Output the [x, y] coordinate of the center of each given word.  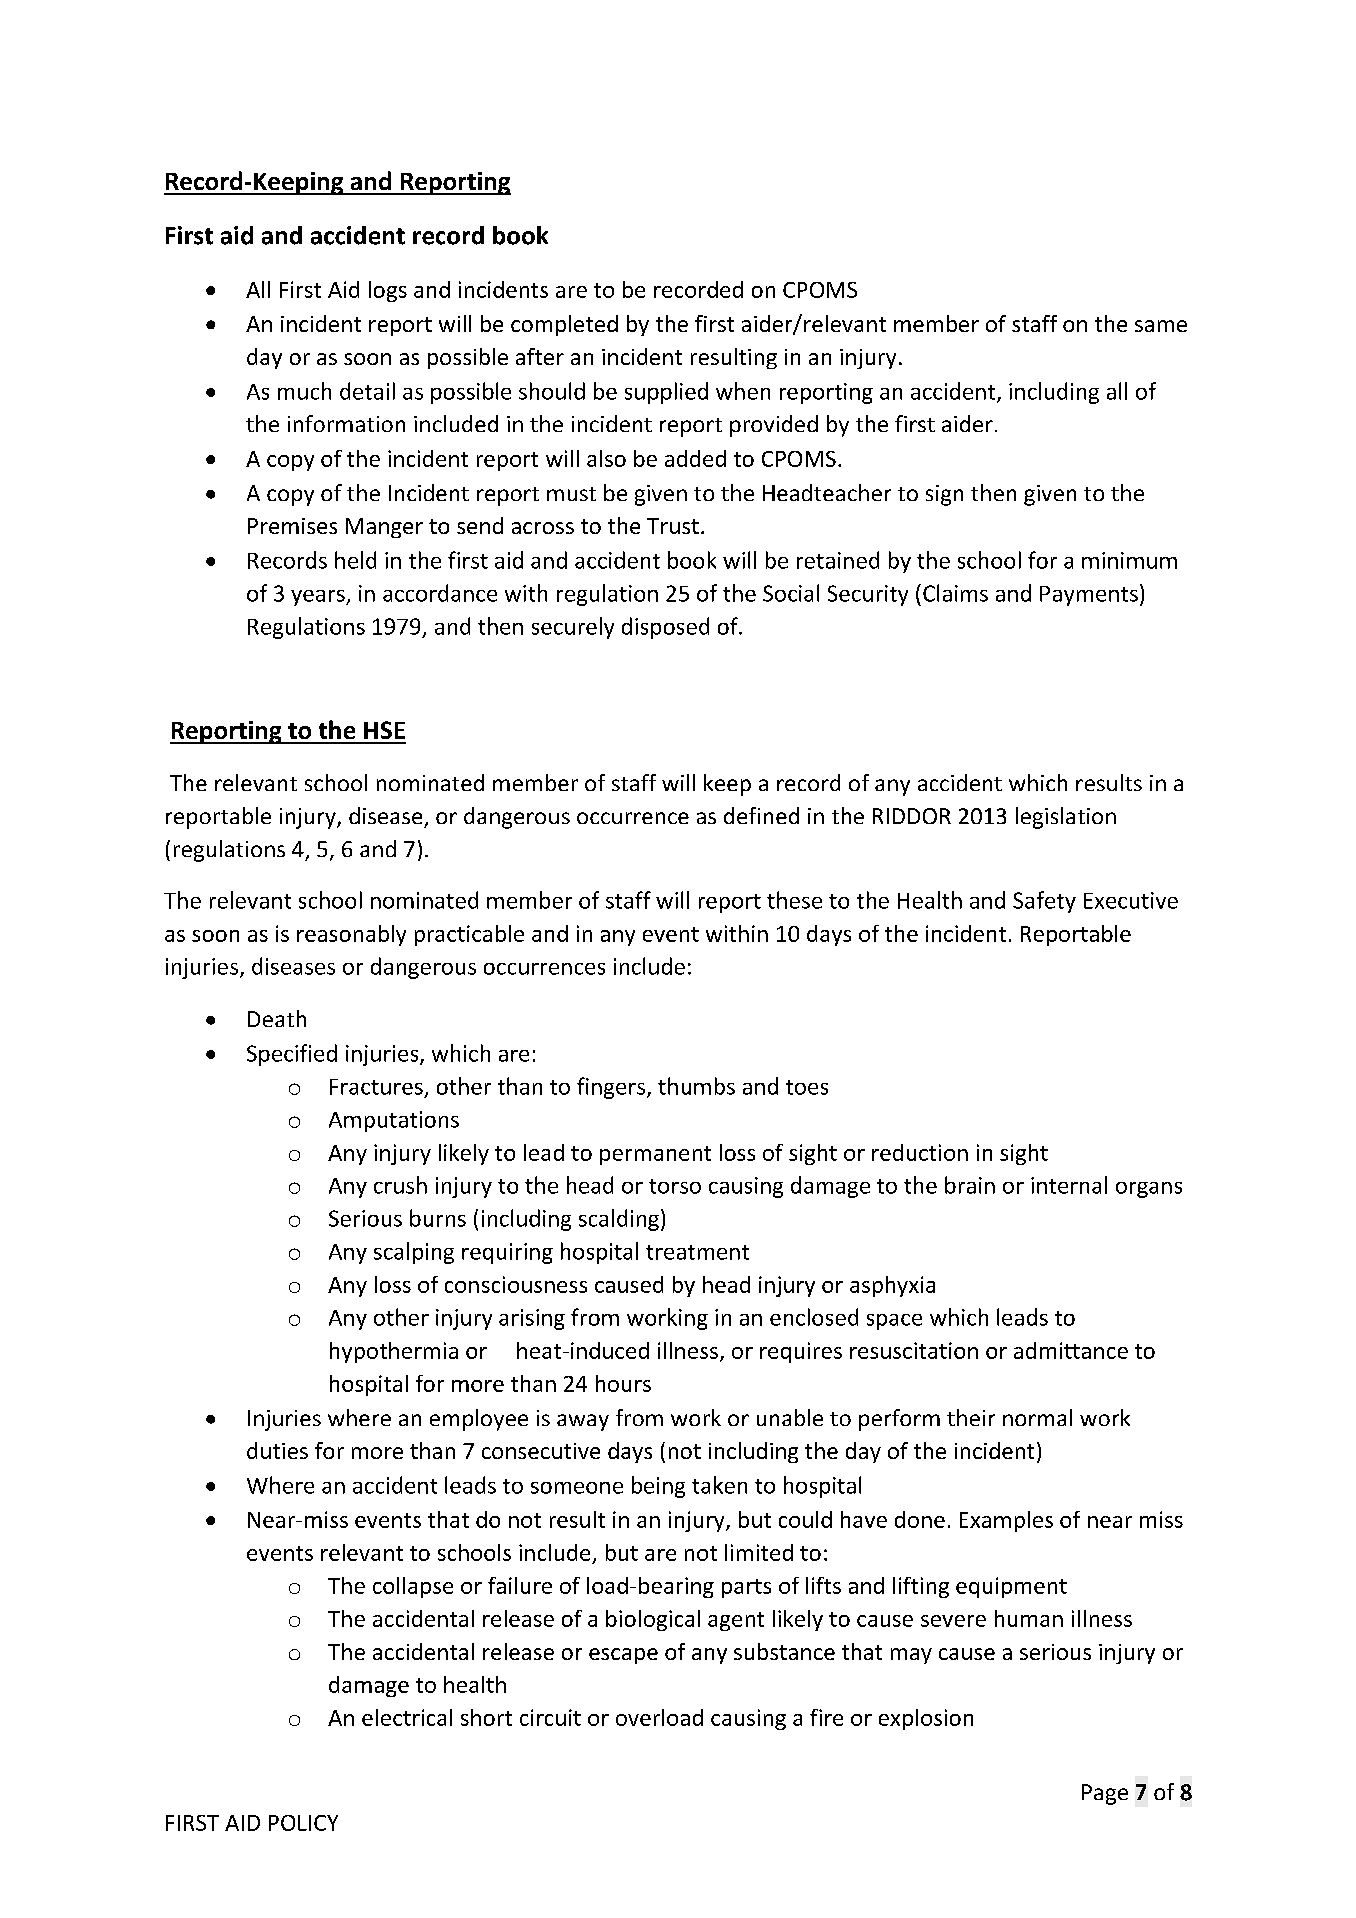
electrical [407, 1717]
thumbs [696, 1086]
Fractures [376, 1087]
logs [388, 291]
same [1161, 326]
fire [826, 1717]
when [743, 391]
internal [1069, 1185]
